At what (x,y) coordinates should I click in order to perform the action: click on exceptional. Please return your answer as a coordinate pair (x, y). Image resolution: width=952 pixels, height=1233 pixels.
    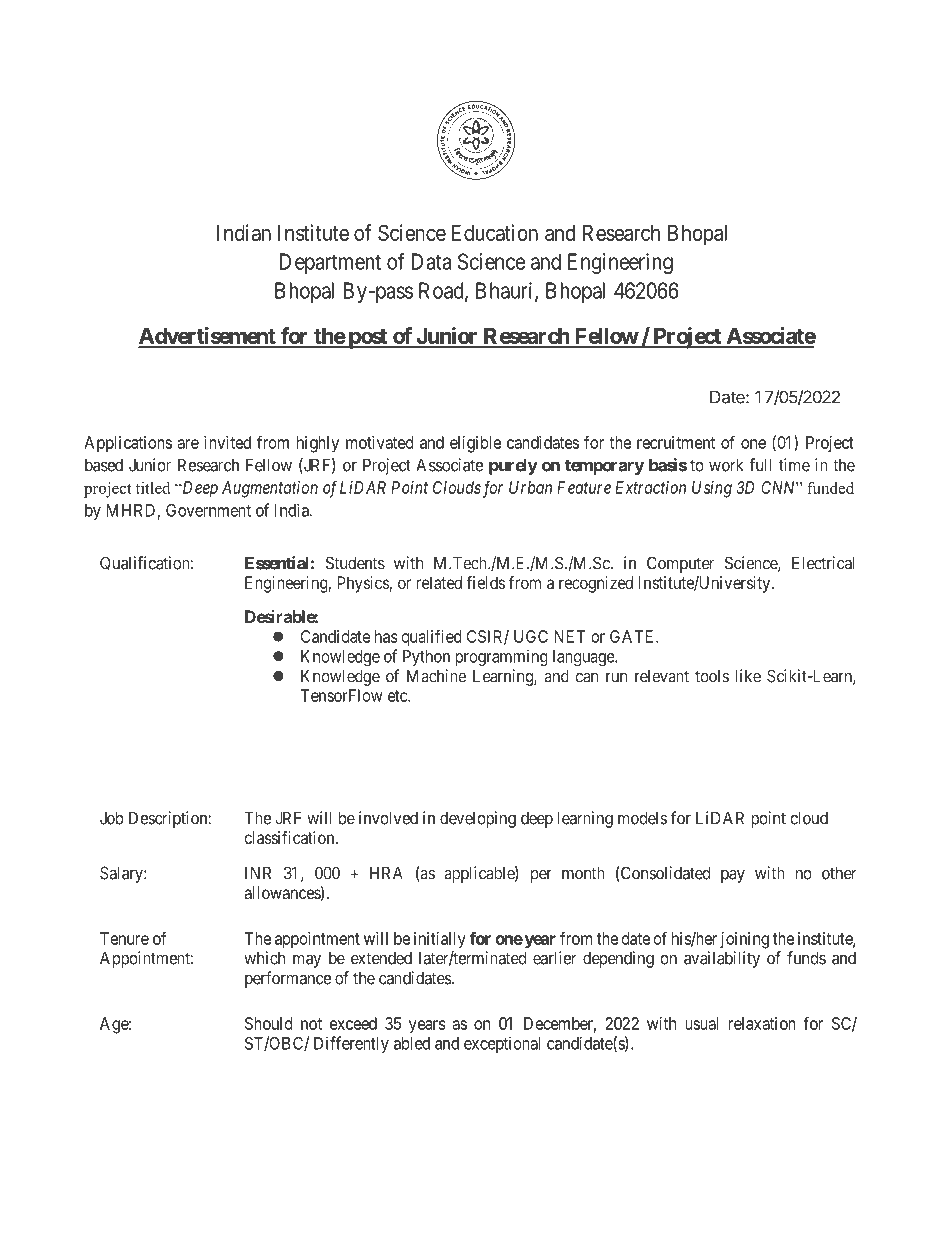
    Looking at the image, I should click on (502, 1044).
